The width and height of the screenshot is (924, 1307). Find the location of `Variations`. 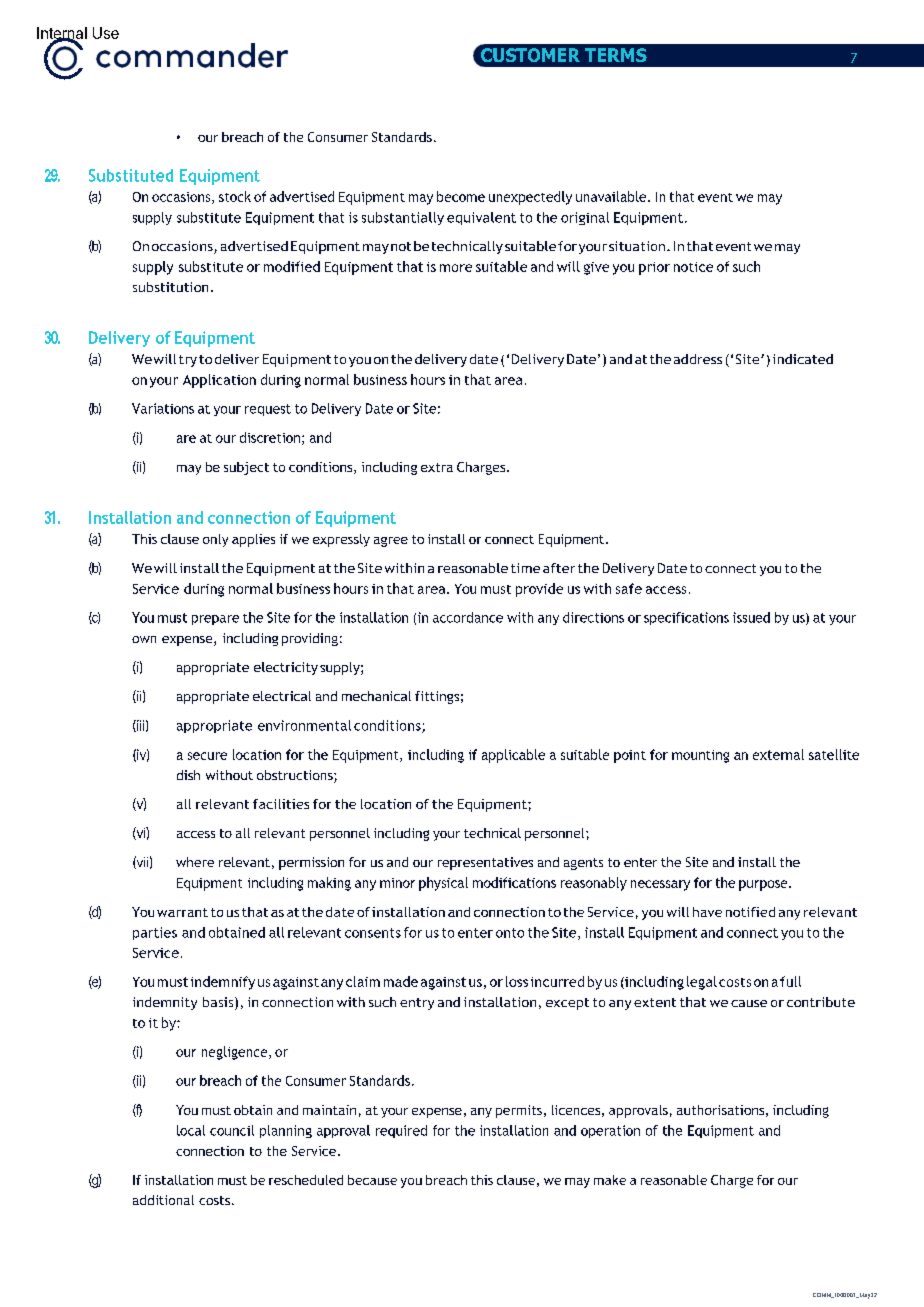

Variations is located at coordinates (163, 408).
